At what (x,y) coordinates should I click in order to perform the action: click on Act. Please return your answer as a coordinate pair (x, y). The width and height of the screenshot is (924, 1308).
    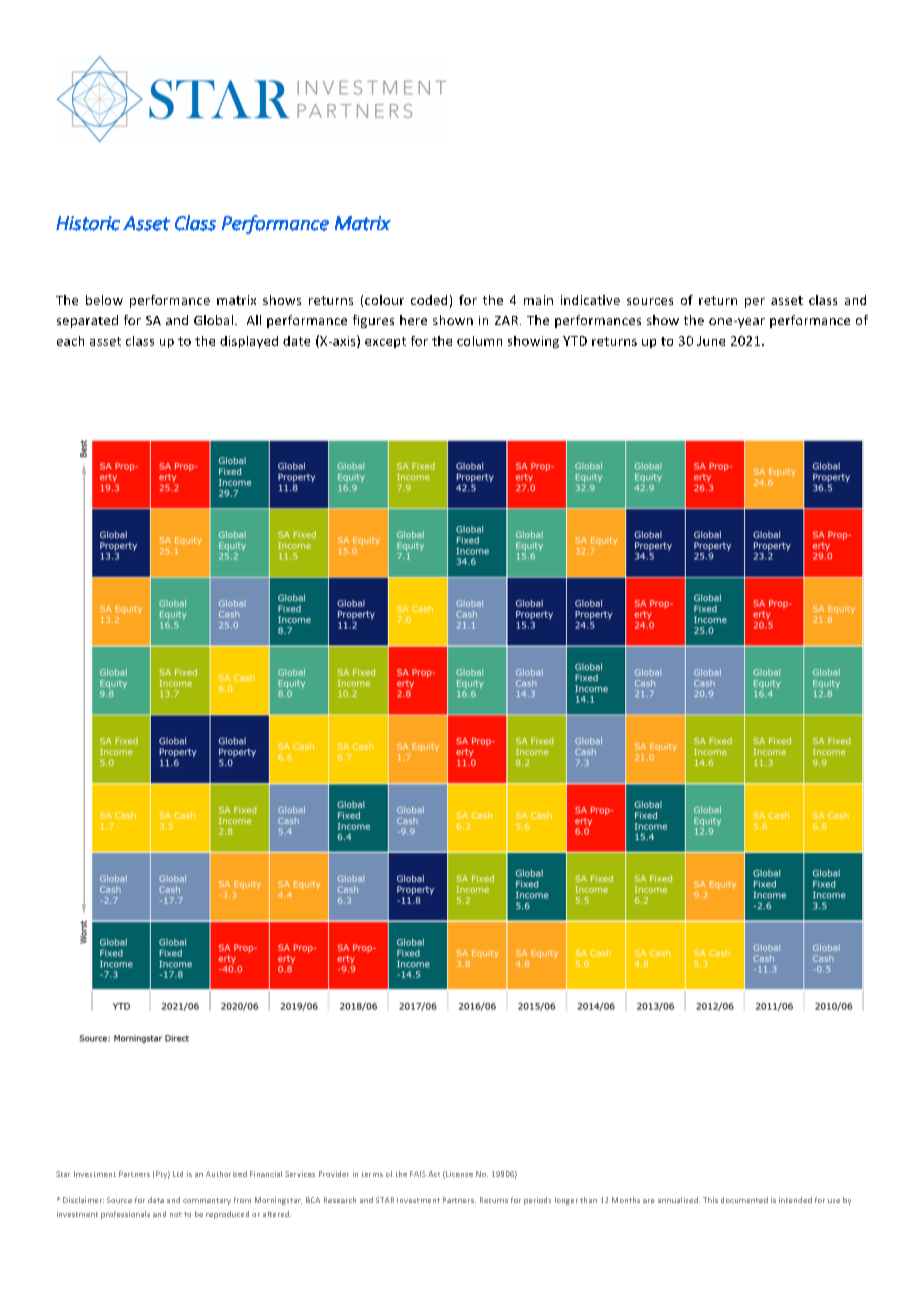
    Looking at the image, I should click on (434, 1174).
